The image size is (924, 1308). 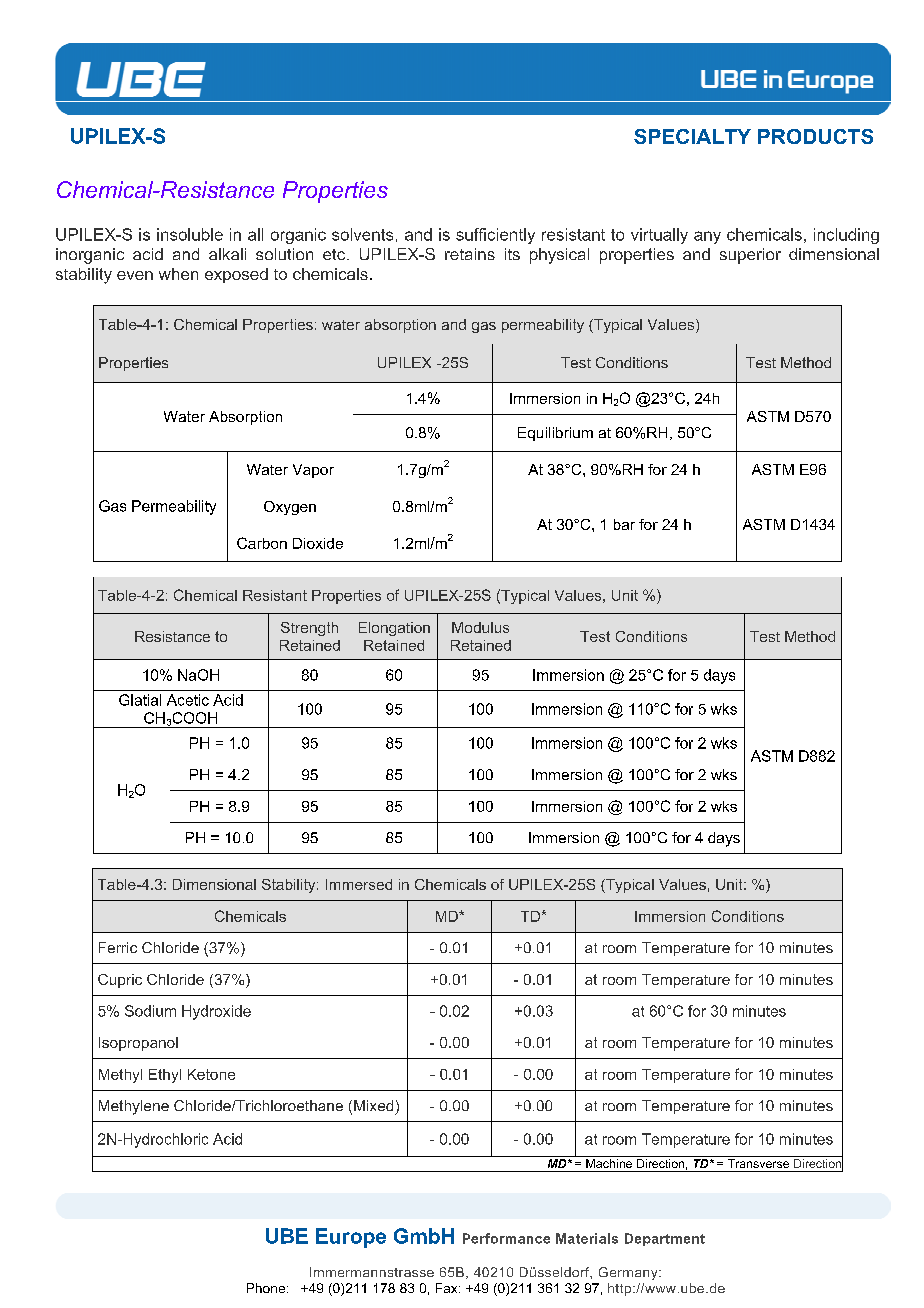 I want to click on Phone, so click(x=267, y=1288).
